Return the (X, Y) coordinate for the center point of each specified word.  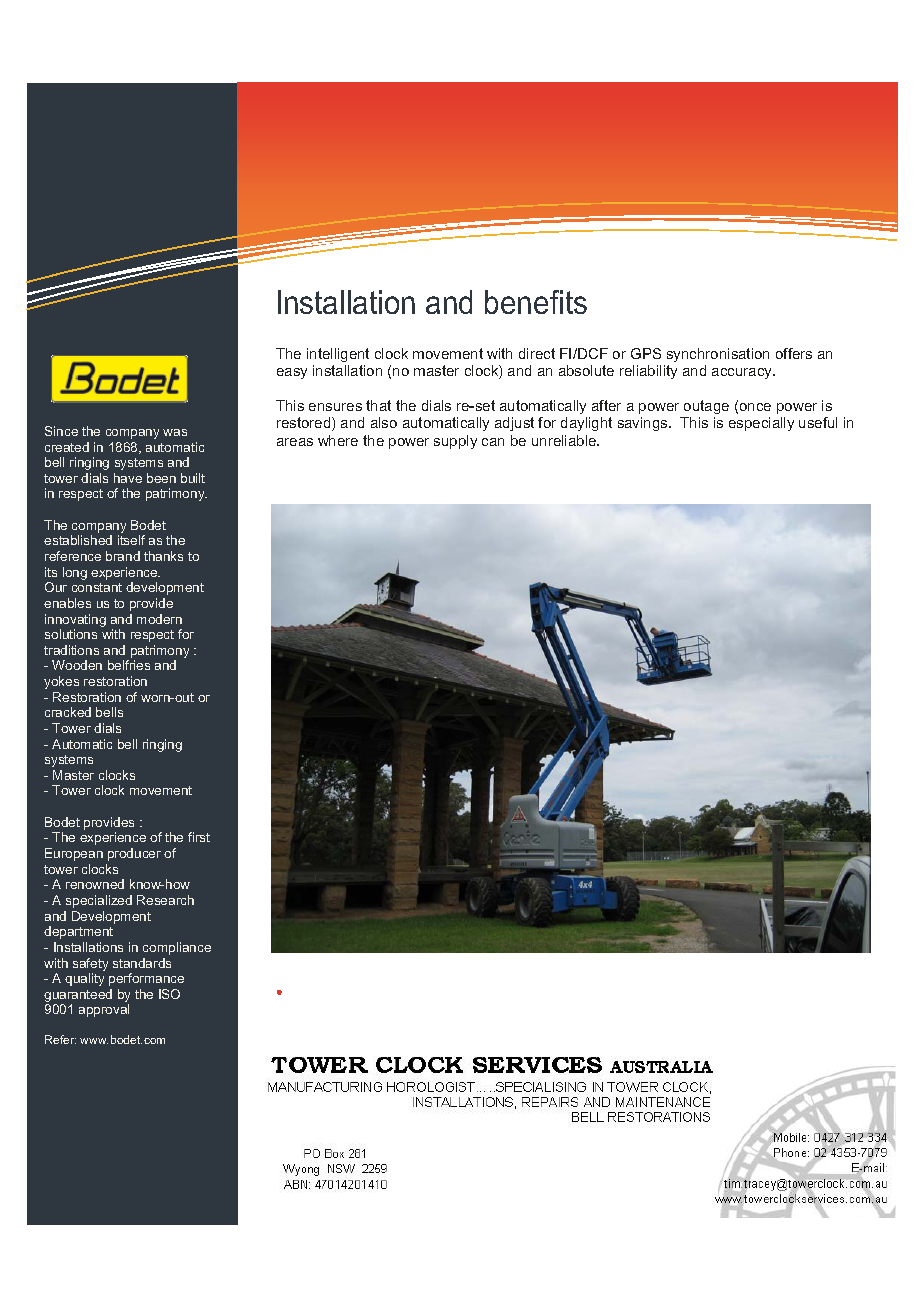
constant (97, 587)
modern (159, 619)
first (199, 837)
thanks (163, 556)
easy (292, 373)
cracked (68, 712)
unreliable (565, 440)
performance (146, 979)
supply (455, 442)
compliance (177, 948)
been (161, 478)
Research (165, 900)
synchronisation (718, 355)
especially (761, 424)
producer (134, 854)
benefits (536, 302)
